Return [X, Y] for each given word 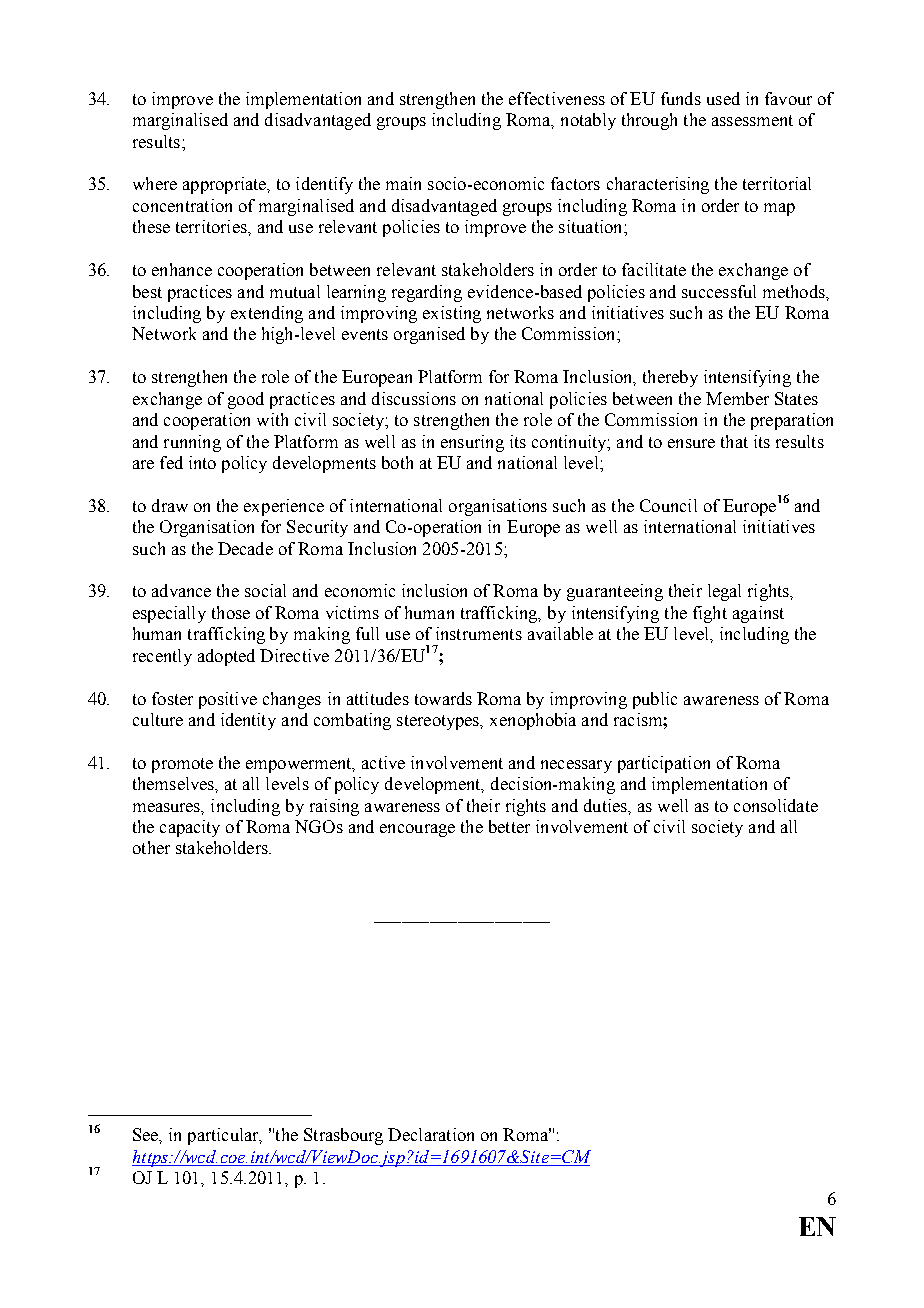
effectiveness [557, 98]
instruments [479, 633]
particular [224, 1136]
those [231, 612]
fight [710, 614]
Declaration [431, 1134]
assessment [752, 120]
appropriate [226, 185]
